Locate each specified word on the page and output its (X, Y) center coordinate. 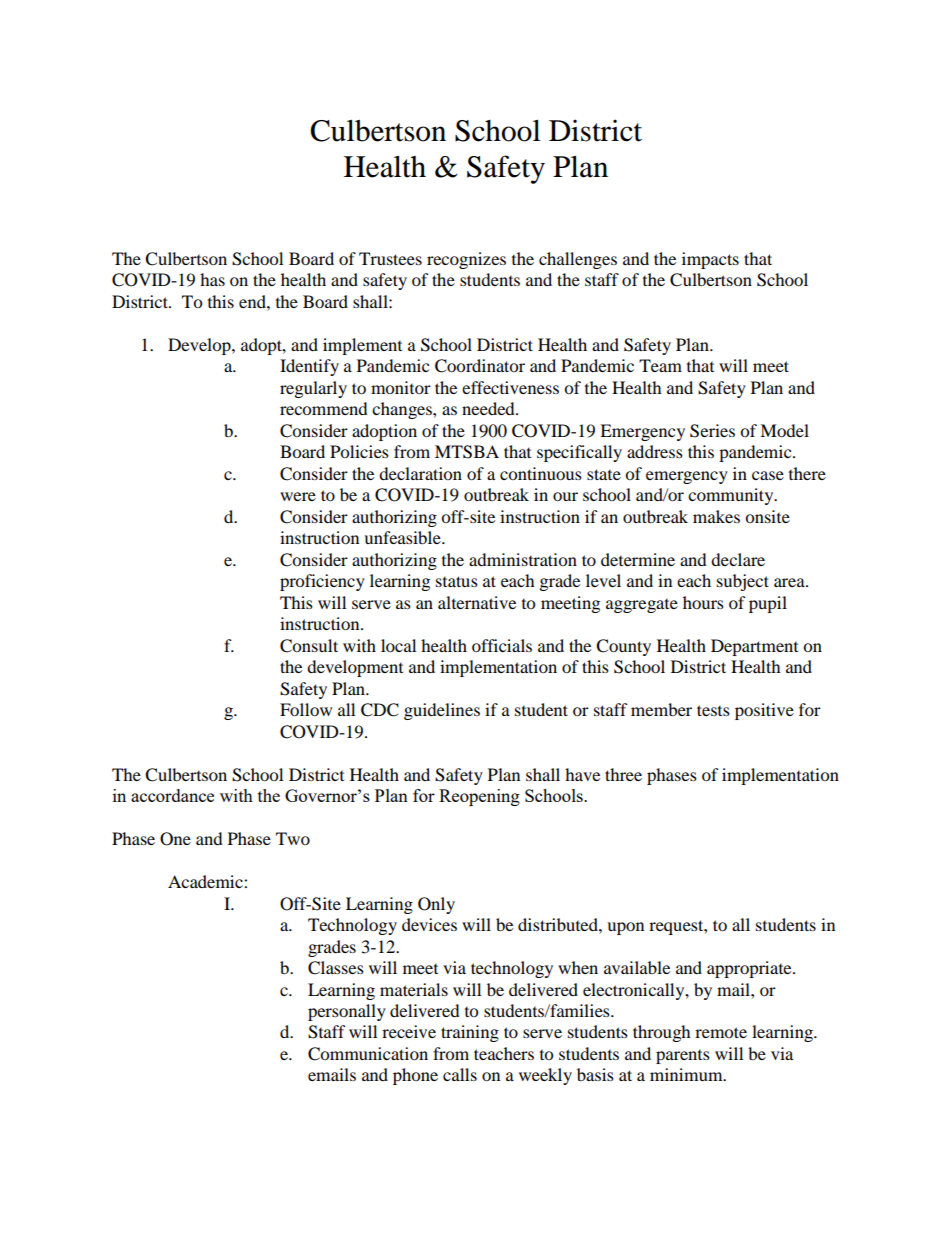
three (623, 774)
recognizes (466, 260)
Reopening (479, 797)
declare (738, 559)
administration (523, 559)
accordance (172, 795)
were (298, 496)
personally (347, 1012)
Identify (309, 367)
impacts (710, 260)
